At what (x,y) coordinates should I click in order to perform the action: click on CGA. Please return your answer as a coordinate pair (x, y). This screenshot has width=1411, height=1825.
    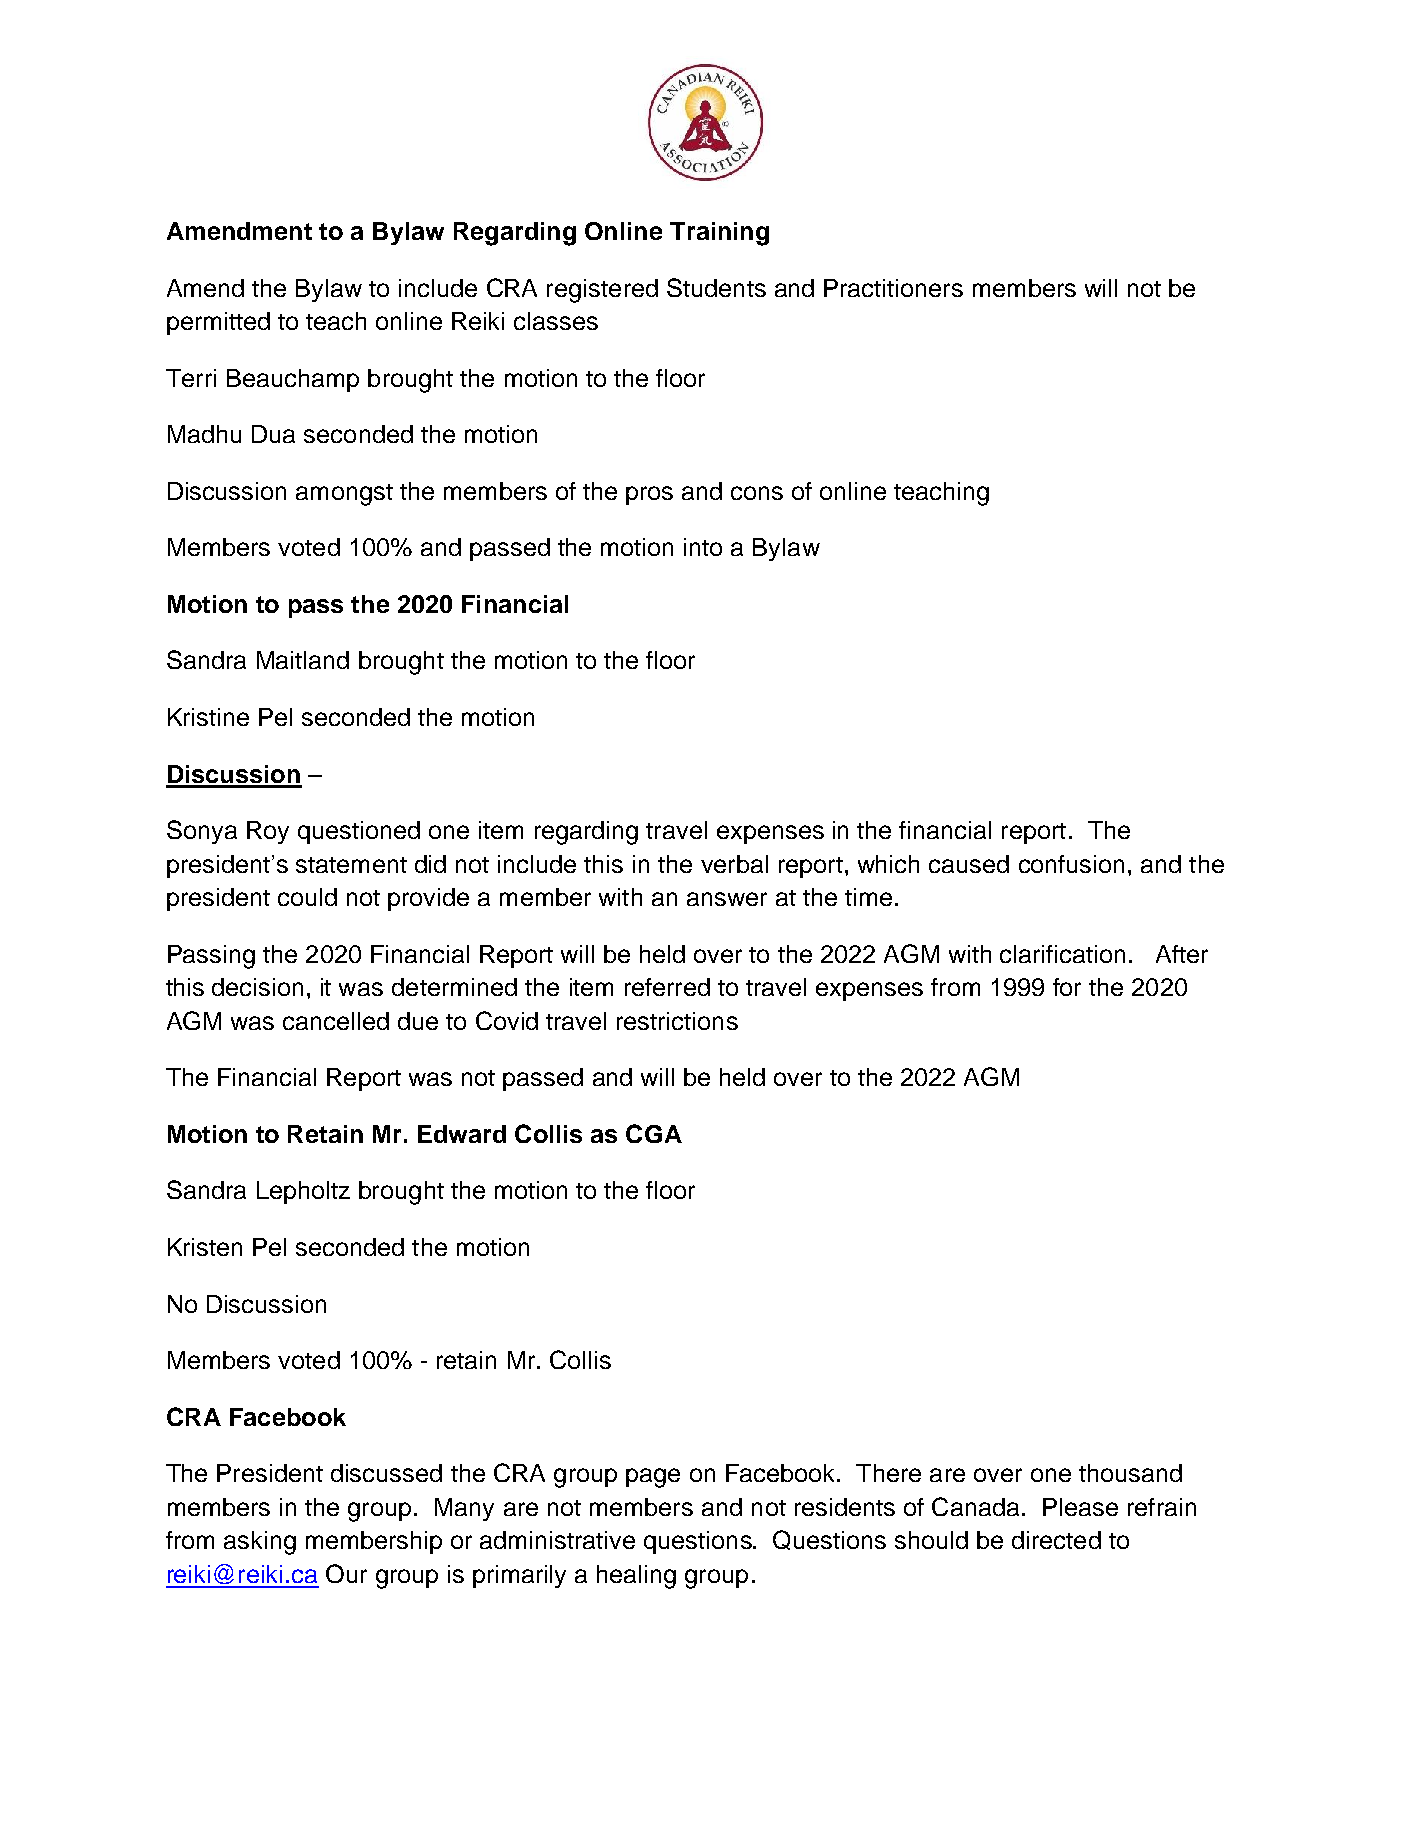
    Looking at the image, I should click on (654, 1133).
